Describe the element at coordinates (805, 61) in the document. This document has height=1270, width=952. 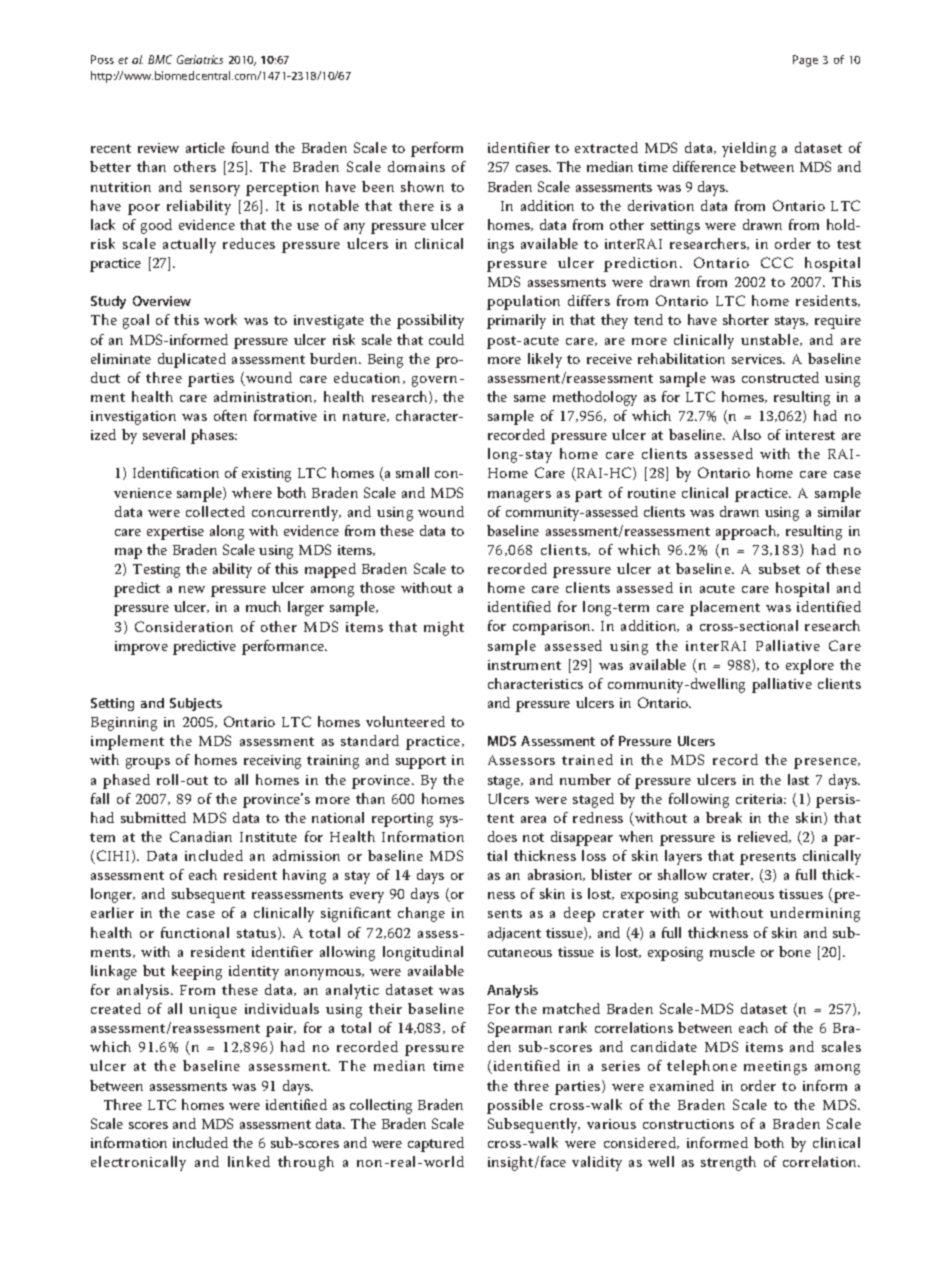
I see `Page` at that location.
